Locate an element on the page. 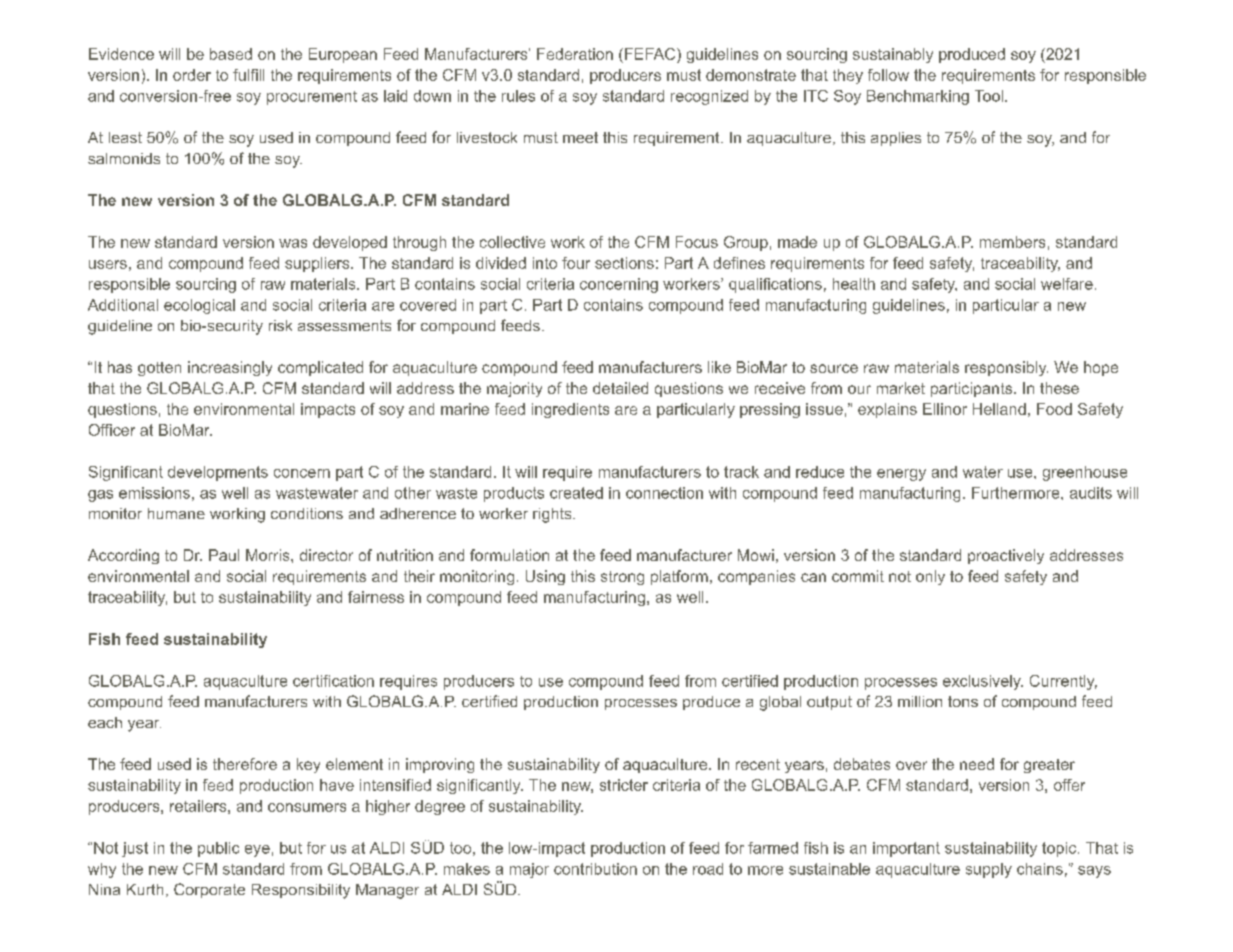  supply is located at coordinates (989, 870).
